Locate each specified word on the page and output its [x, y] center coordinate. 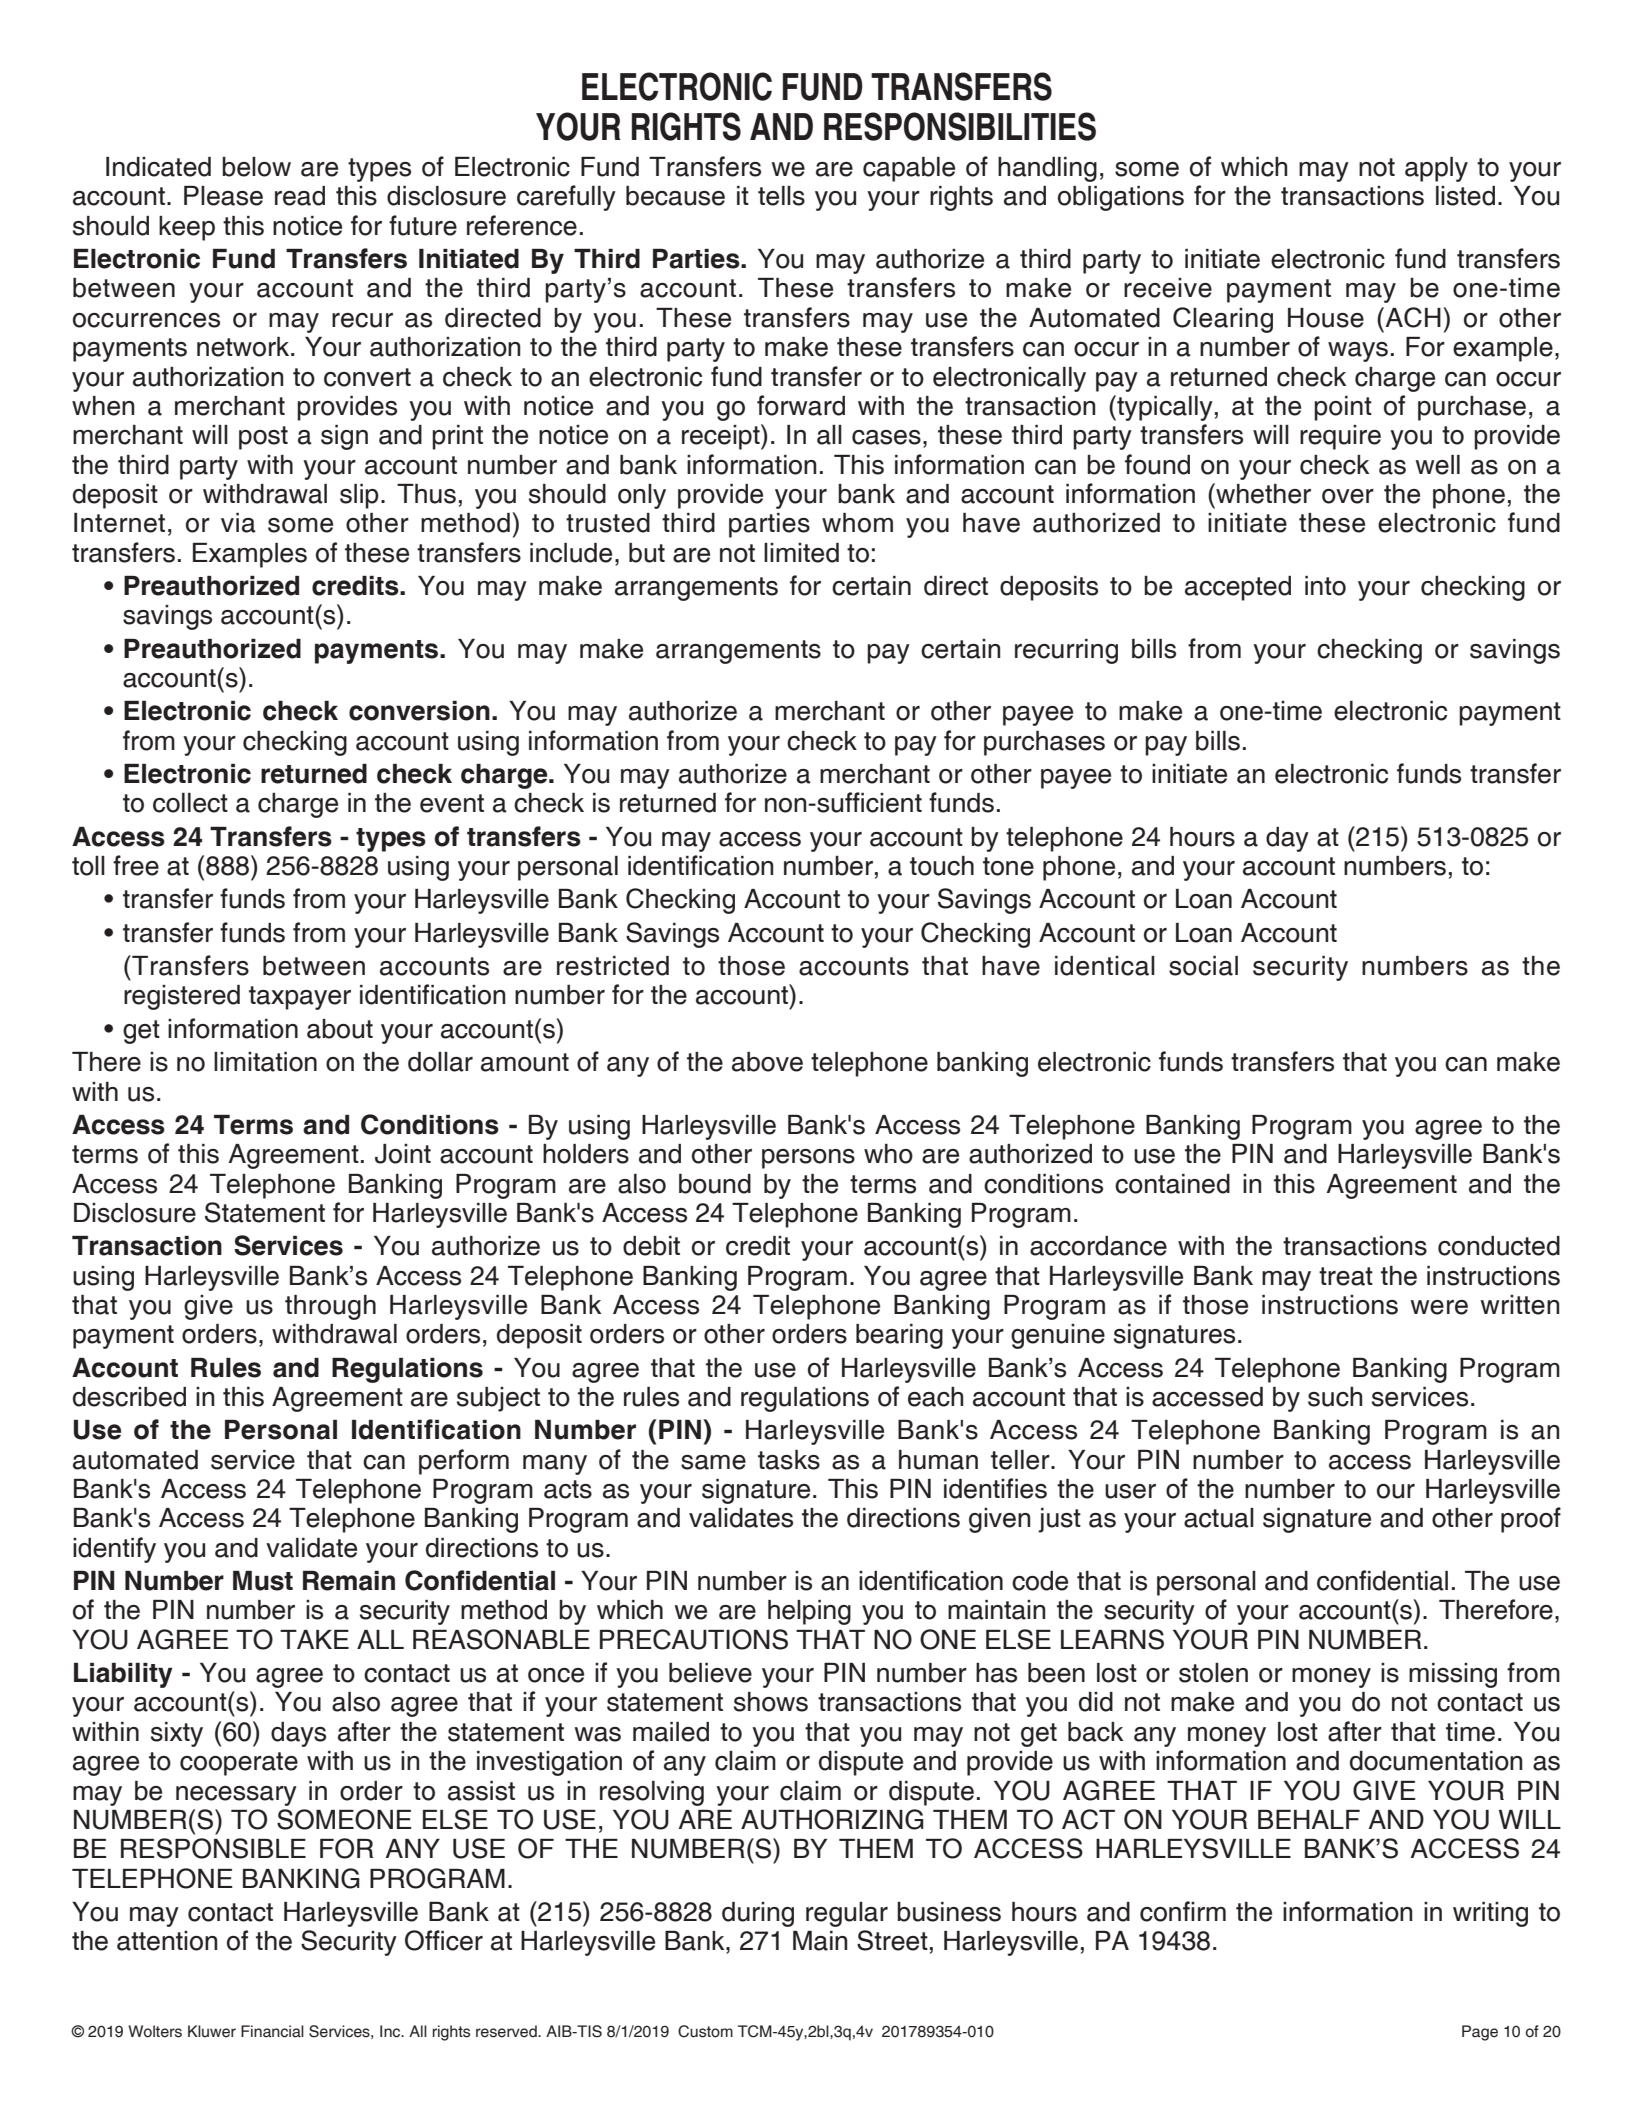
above [767, 1062]
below [256, 167]
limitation [265, 1062]
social [1203, 966]
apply [1436, 169]
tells [781, 196]
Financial [272, 2031]
